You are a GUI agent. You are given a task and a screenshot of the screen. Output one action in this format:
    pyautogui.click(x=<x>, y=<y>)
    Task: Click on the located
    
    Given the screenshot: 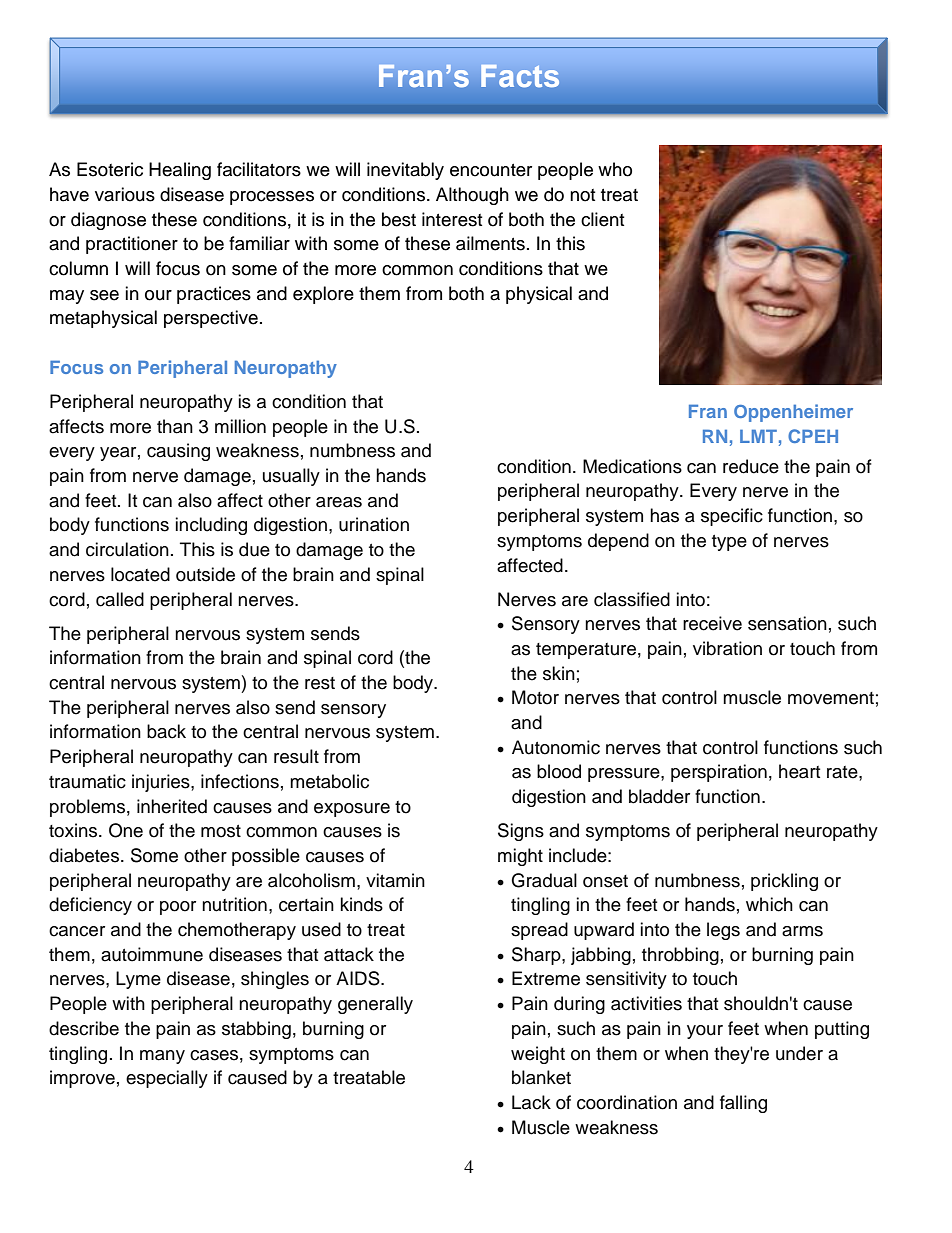 What is the action you would take?
    pyautogui.click(x=140, y=574)
